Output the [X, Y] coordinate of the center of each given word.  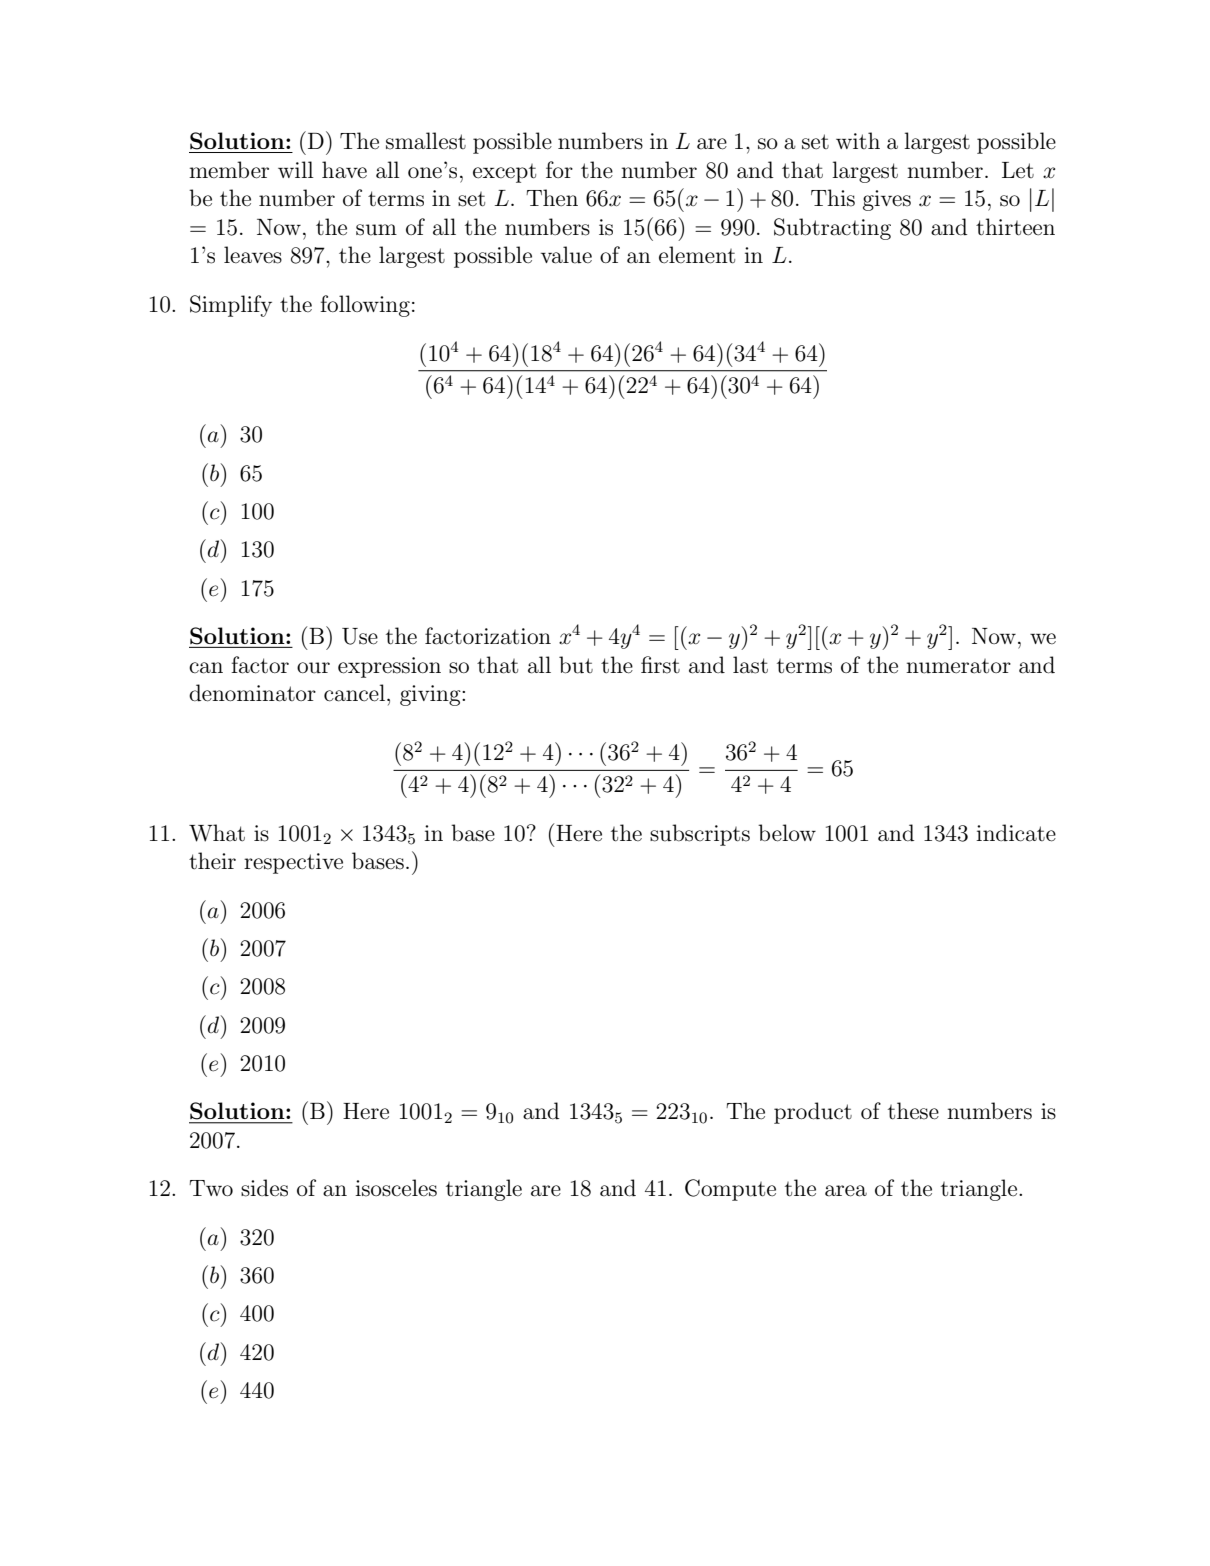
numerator [958, 666]
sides [264, 1188]
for [559, 169]
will [296, 169]
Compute [730, 1190]
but [576, 665]
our [313, 668]
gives [887, 200]
